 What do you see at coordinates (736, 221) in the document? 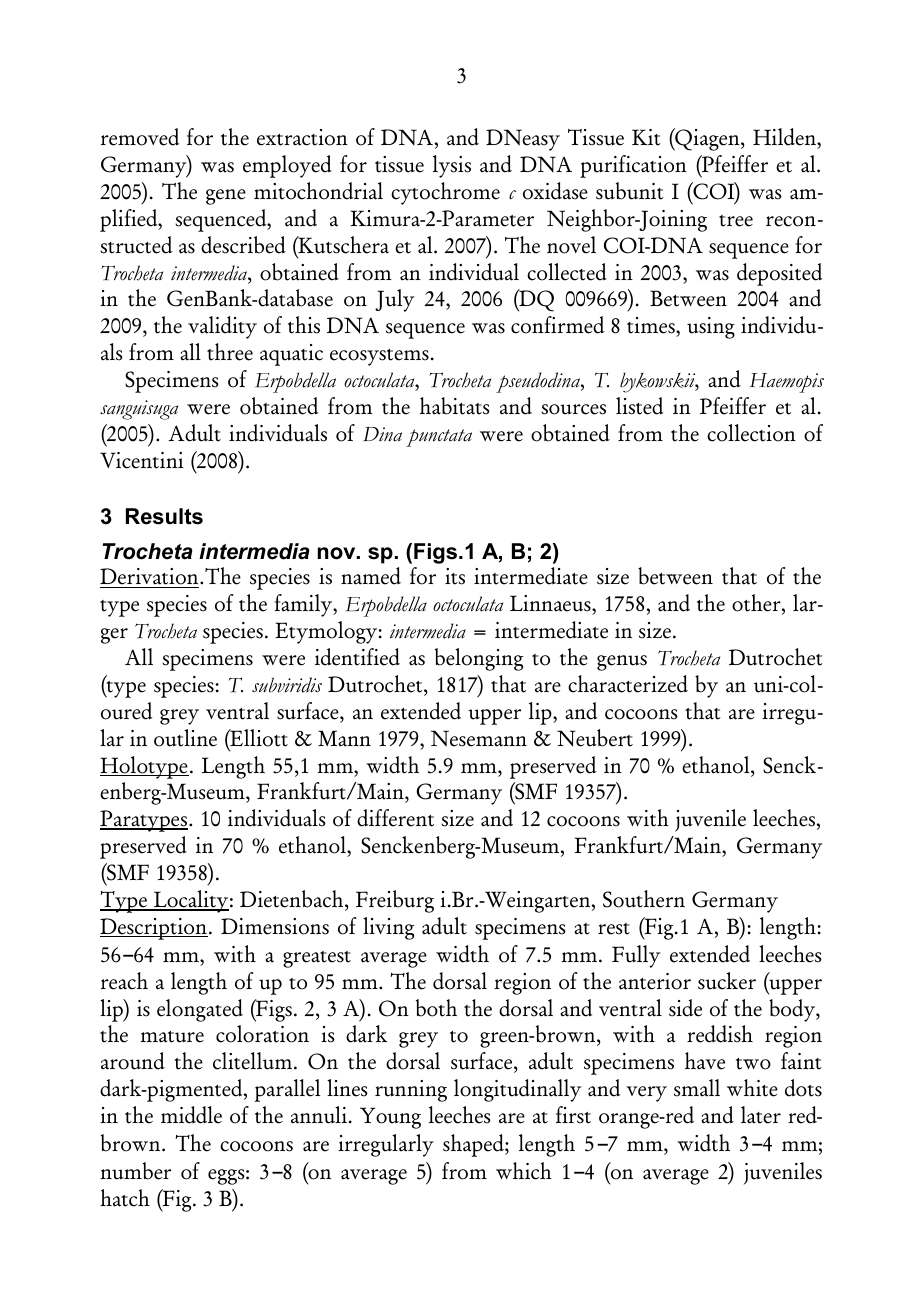
I see `tree` at bounding box center [736, 221].
